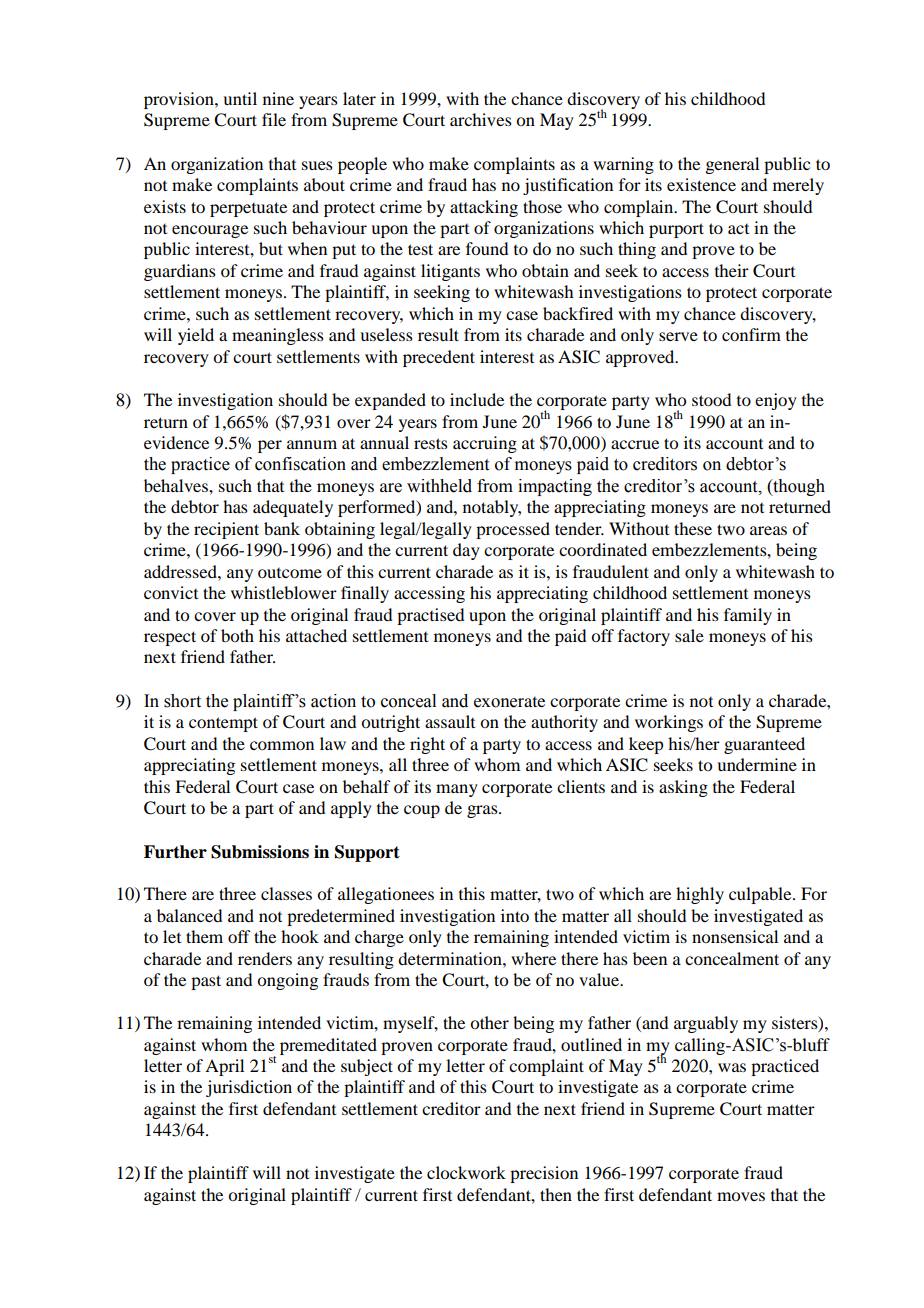 This page has width=924, height=1308. Describe the element at coordinates (274, 119) in the page. I see `file` at that location.
